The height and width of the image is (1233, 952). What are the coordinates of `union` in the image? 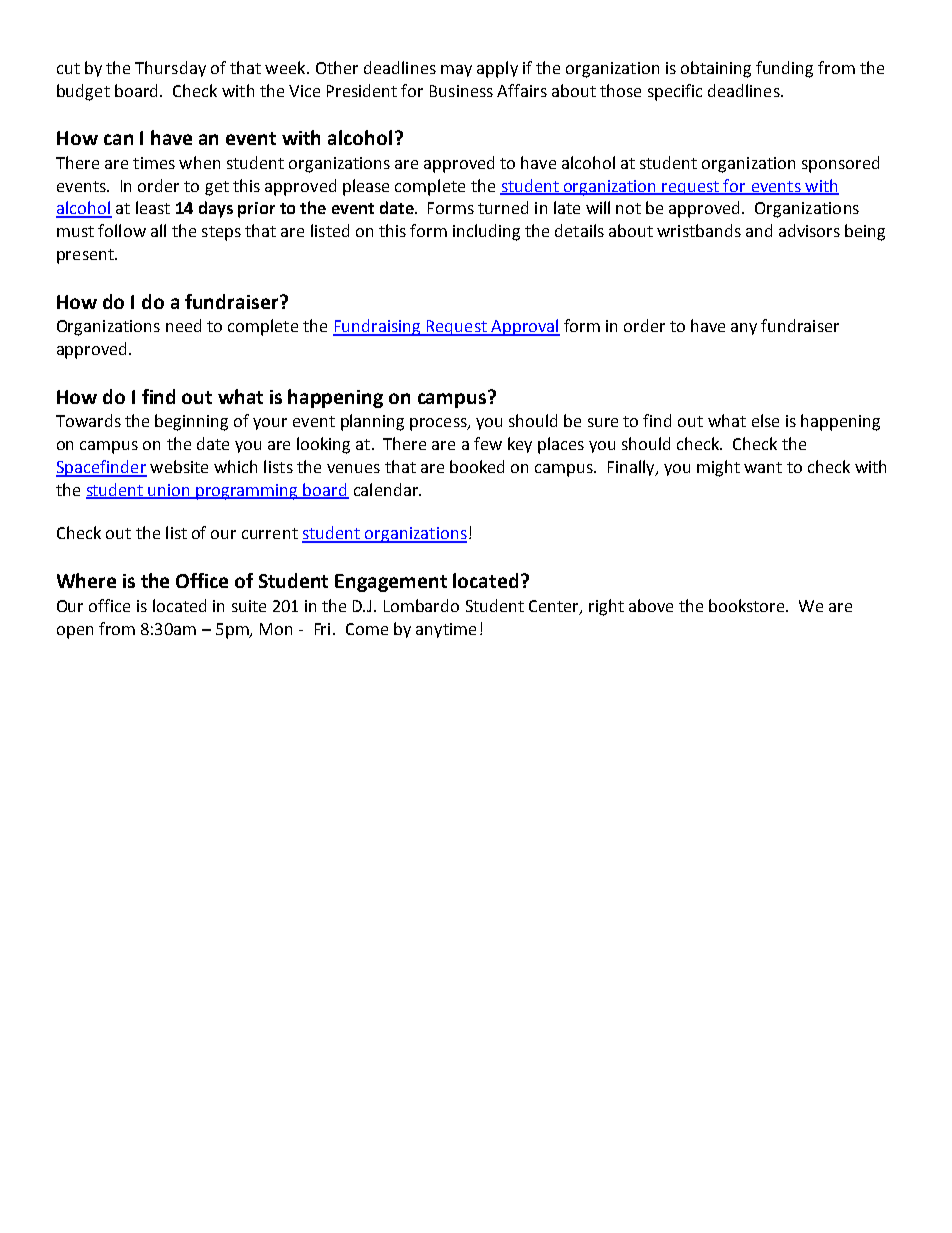 It's located at (170, 491).
